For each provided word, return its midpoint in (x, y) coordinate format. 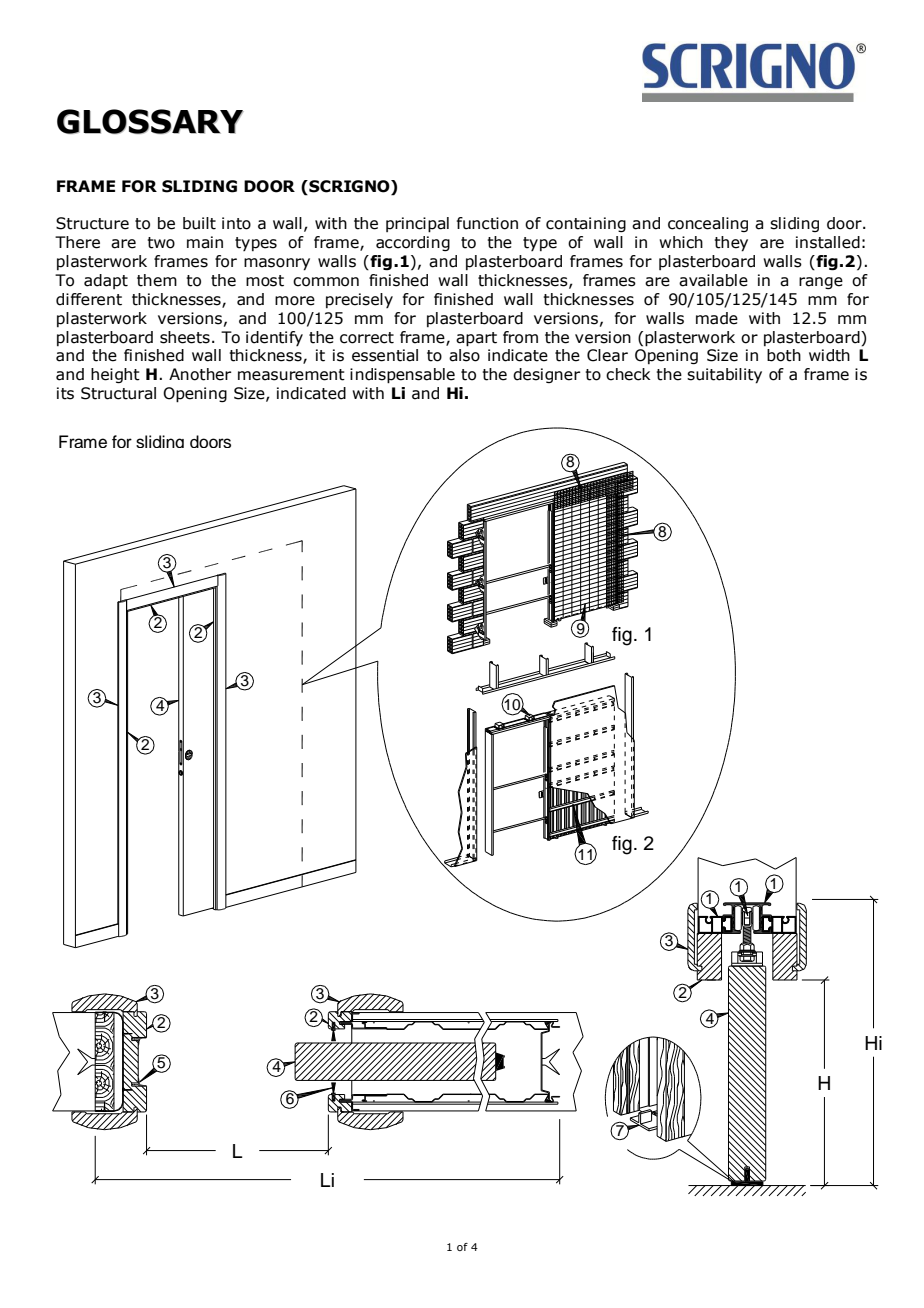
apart (476, 339)
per (212, 441)
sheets (185, 337)
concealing (708, 224)
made (717, 318)
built (199, 223)
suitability (724, 376)
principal (417, 225)
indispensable (402, 376)
